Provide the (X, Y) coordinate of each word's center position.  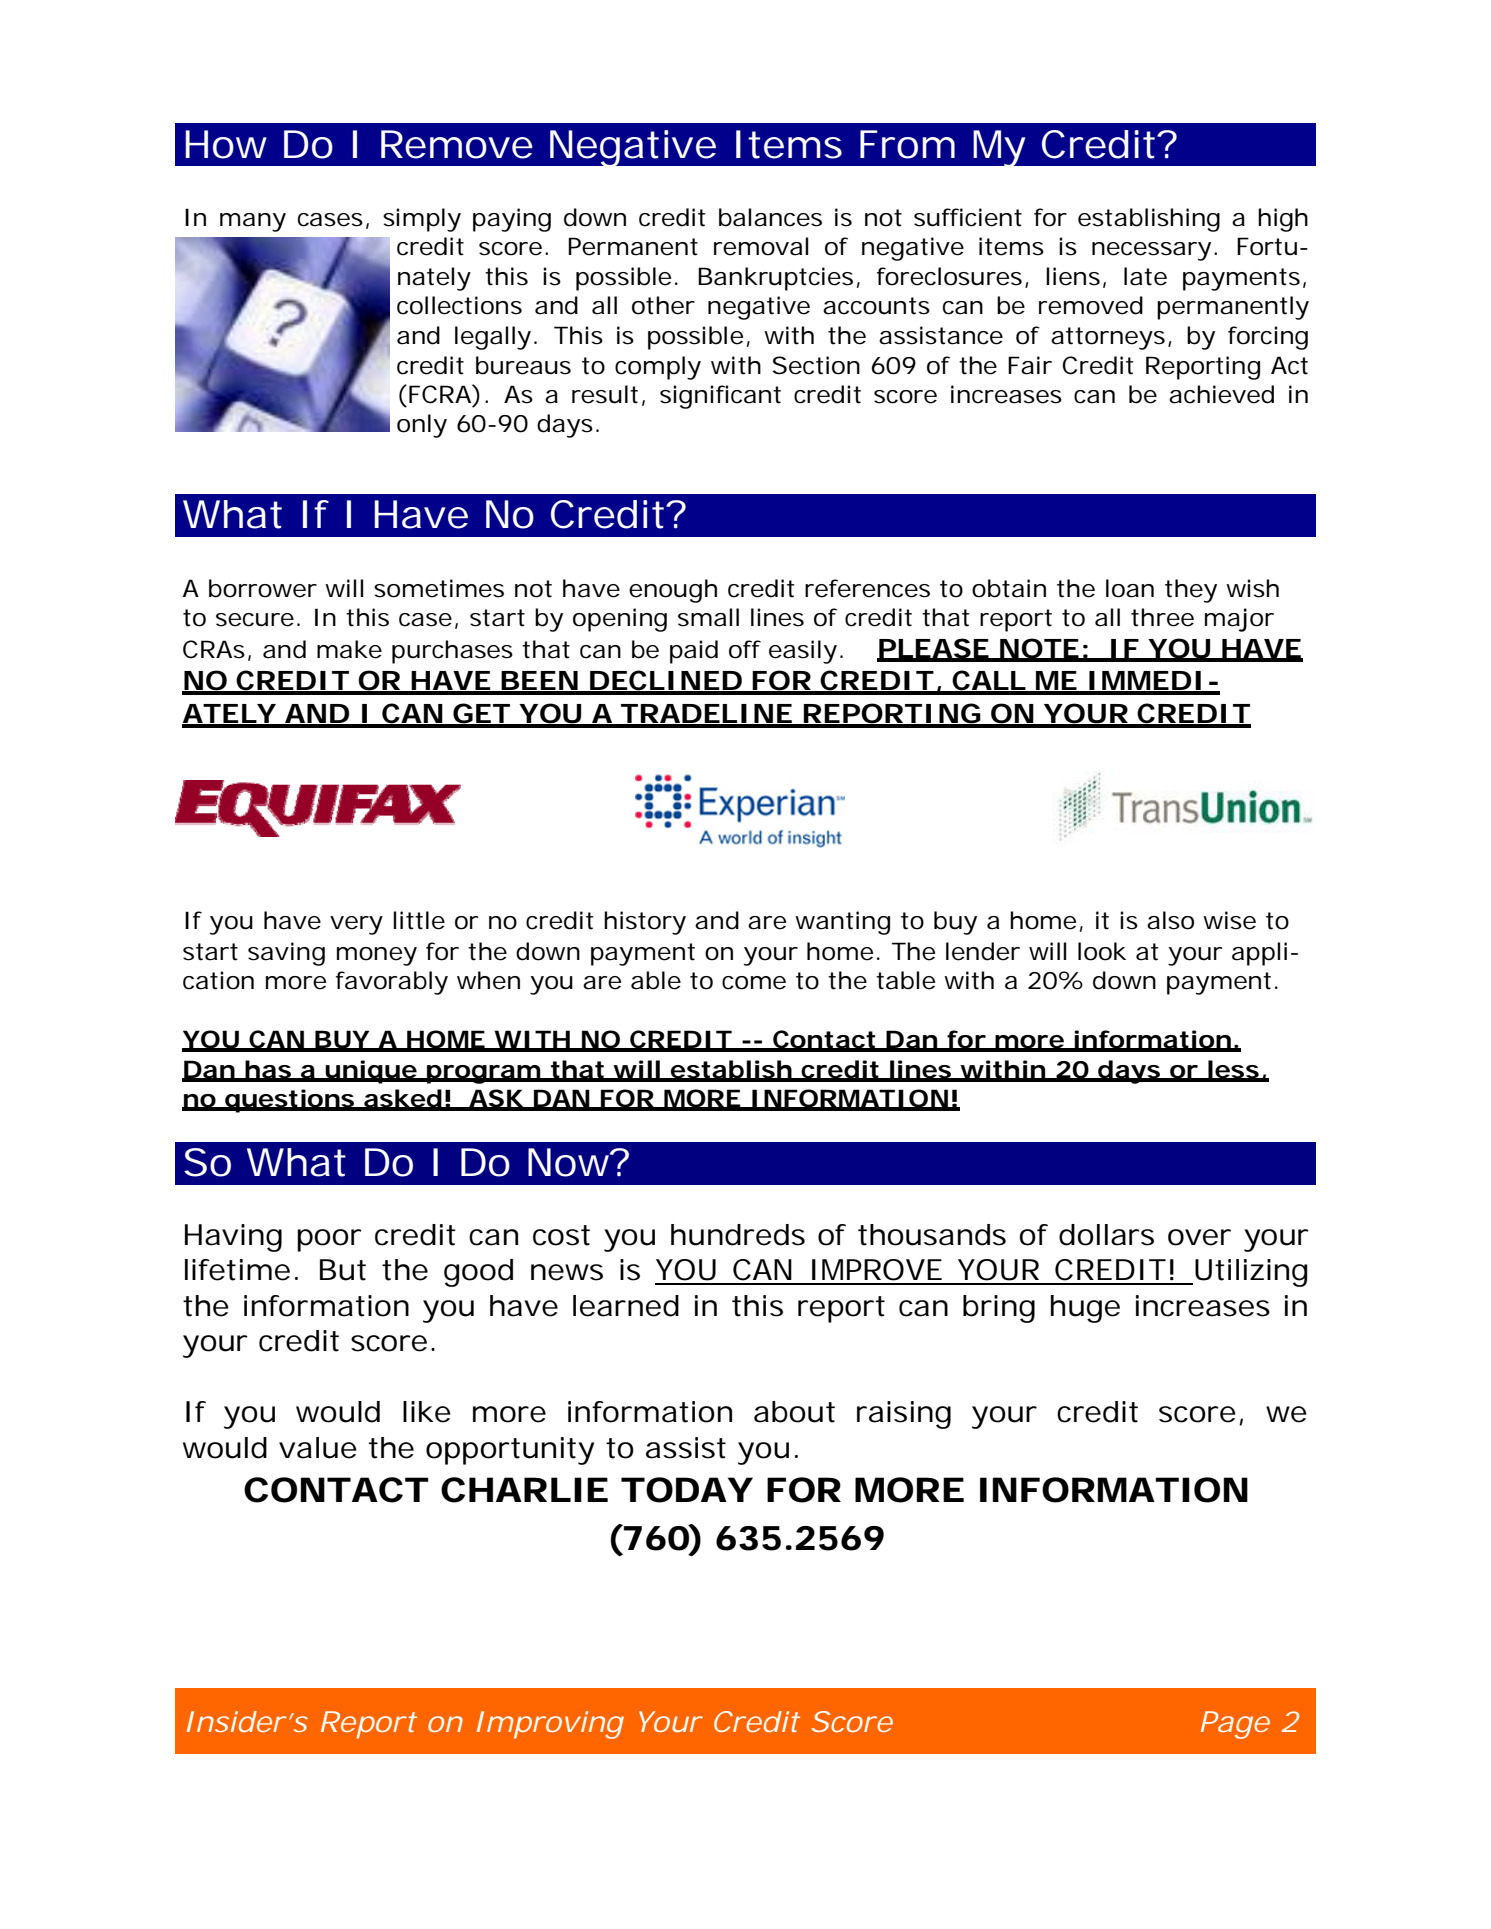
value (318, 1448)
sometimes (439, 588)
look (1102, 951)
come (754, 983)
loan (1130, 588)
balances (770, 217)
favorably (392, 983)
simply (422, 220)
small (708, 617)
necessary (1151, 251)
